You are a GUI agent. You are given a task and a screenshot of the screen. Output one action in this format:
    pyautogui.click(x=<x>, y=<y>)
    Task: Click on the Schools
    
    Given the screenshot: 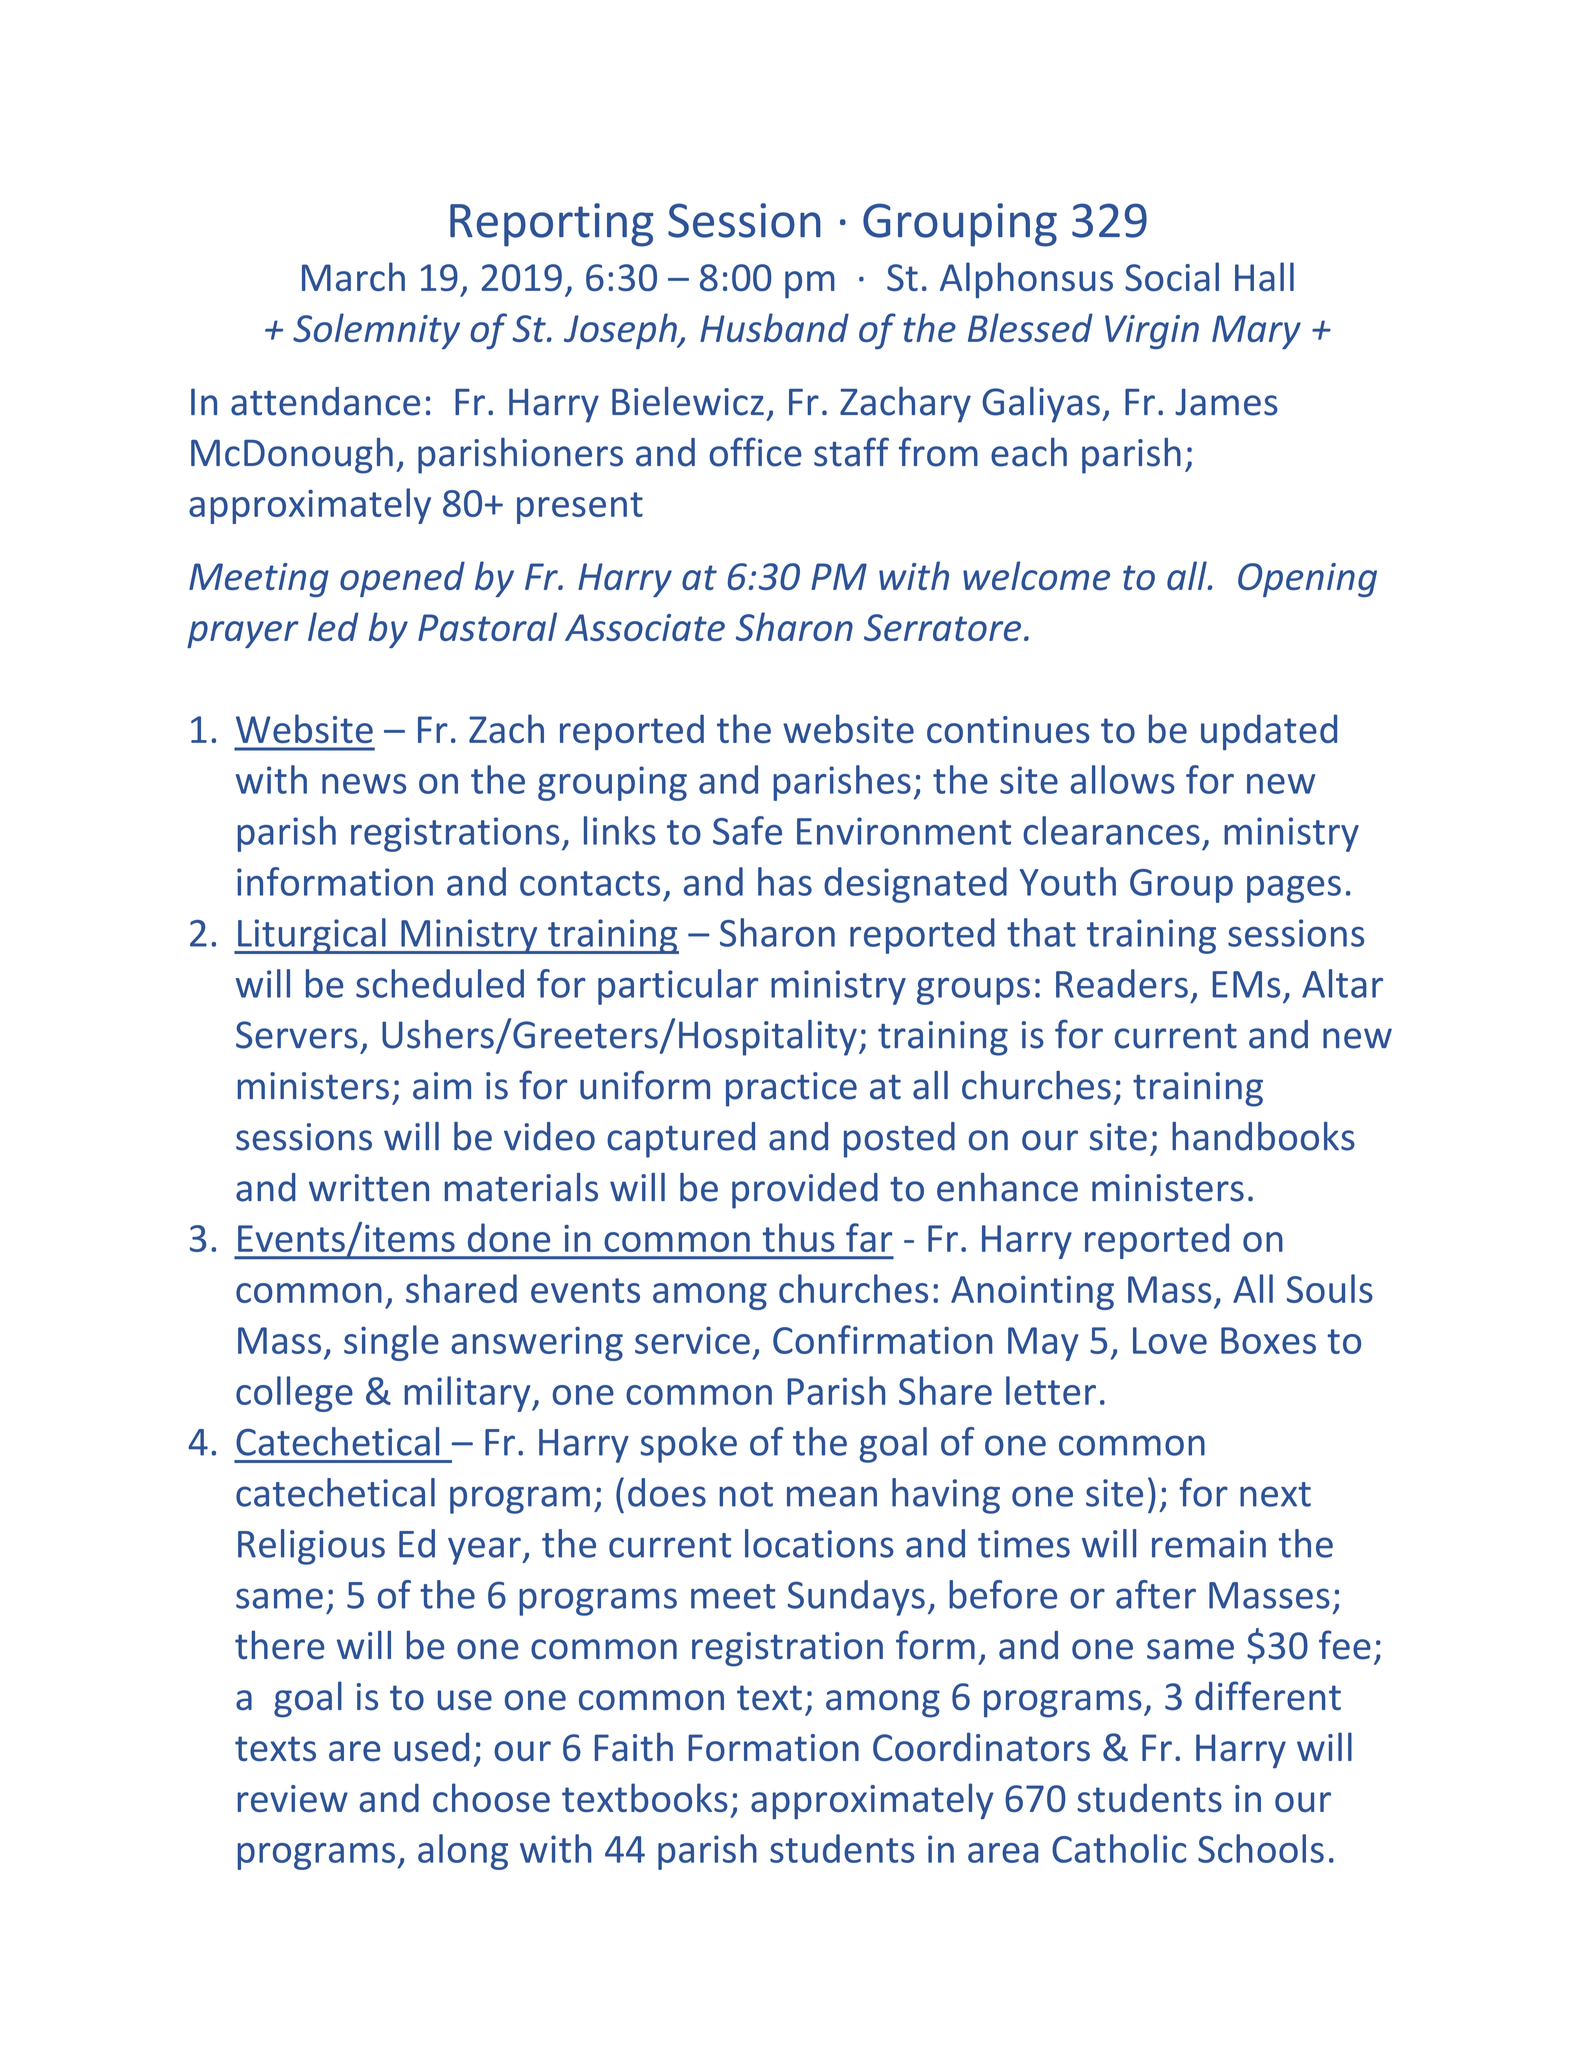 What is the action you would take?
    pyautogui.click(x=1261, y=1848)
